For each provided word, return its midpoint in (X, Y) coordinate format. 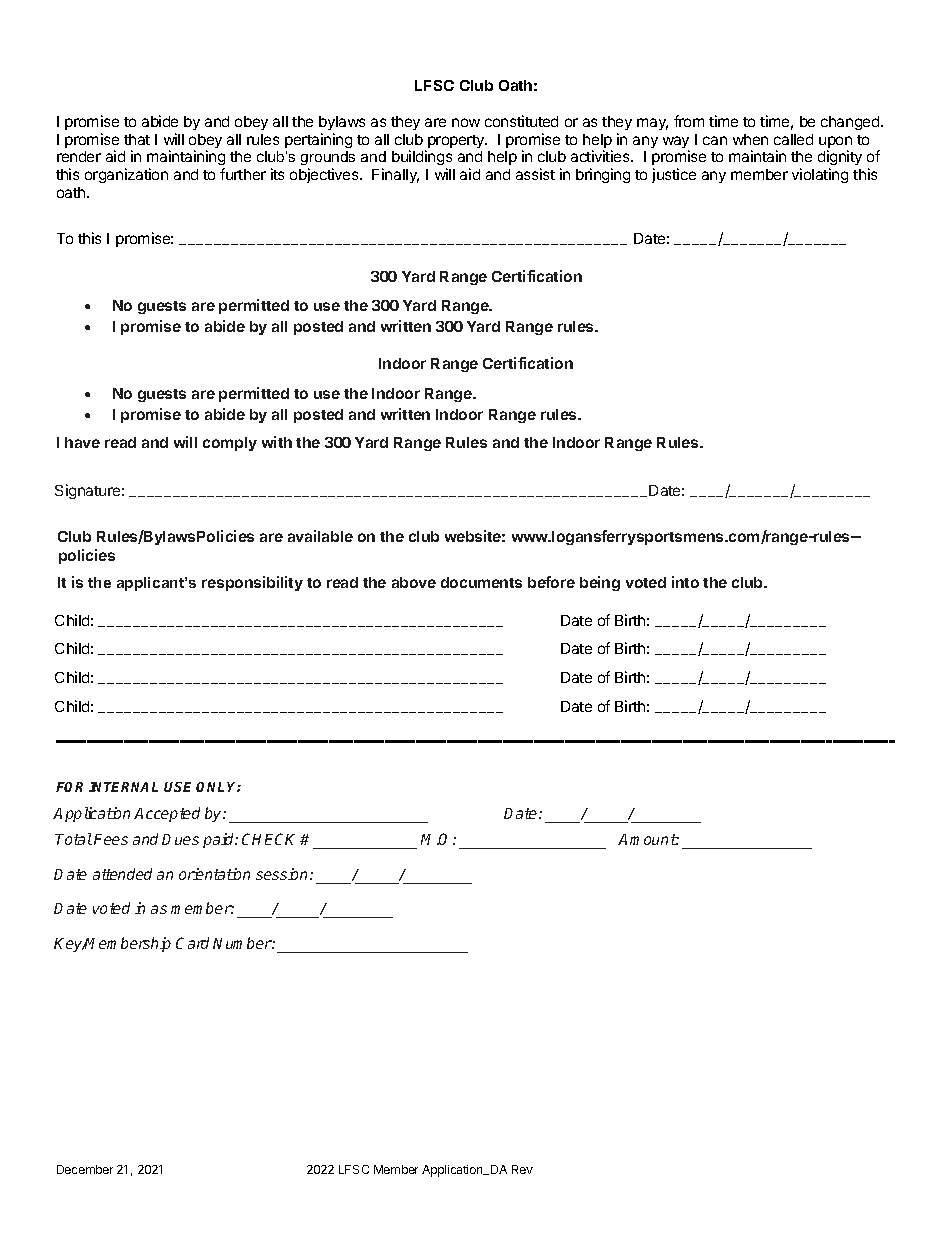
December (85, 1169)
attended (122, 874)
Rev (522, 1169)
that (137, 139)
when (750, 139)
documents (481, 582)
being (600, 583)
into (685, 582)
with (277, 442)
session (283, 874)
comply (230, 444)
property (457, 141)
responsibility (252, 583)
